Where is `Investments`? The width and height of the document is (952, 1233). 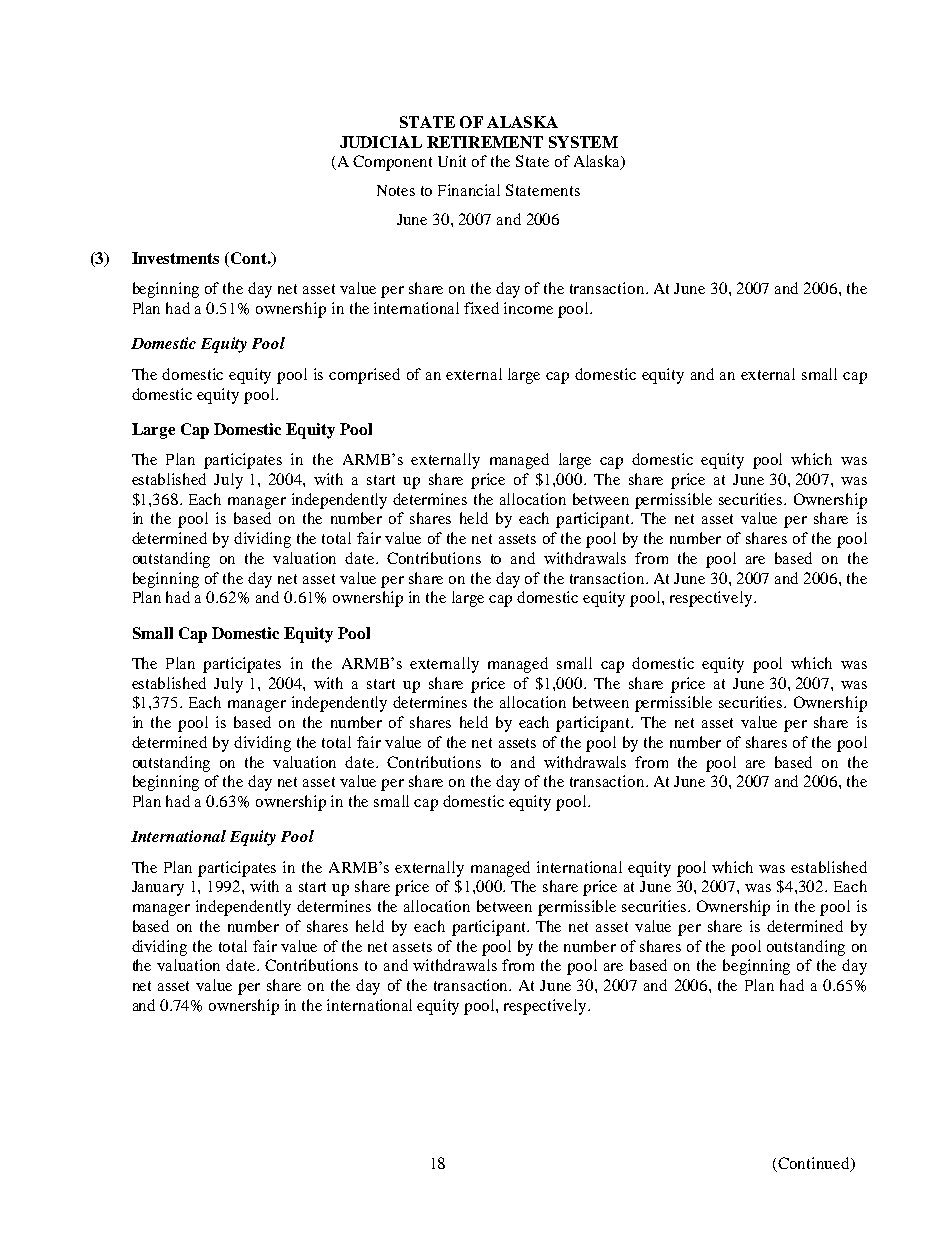 Investments is located at coordinates (175, 258).
